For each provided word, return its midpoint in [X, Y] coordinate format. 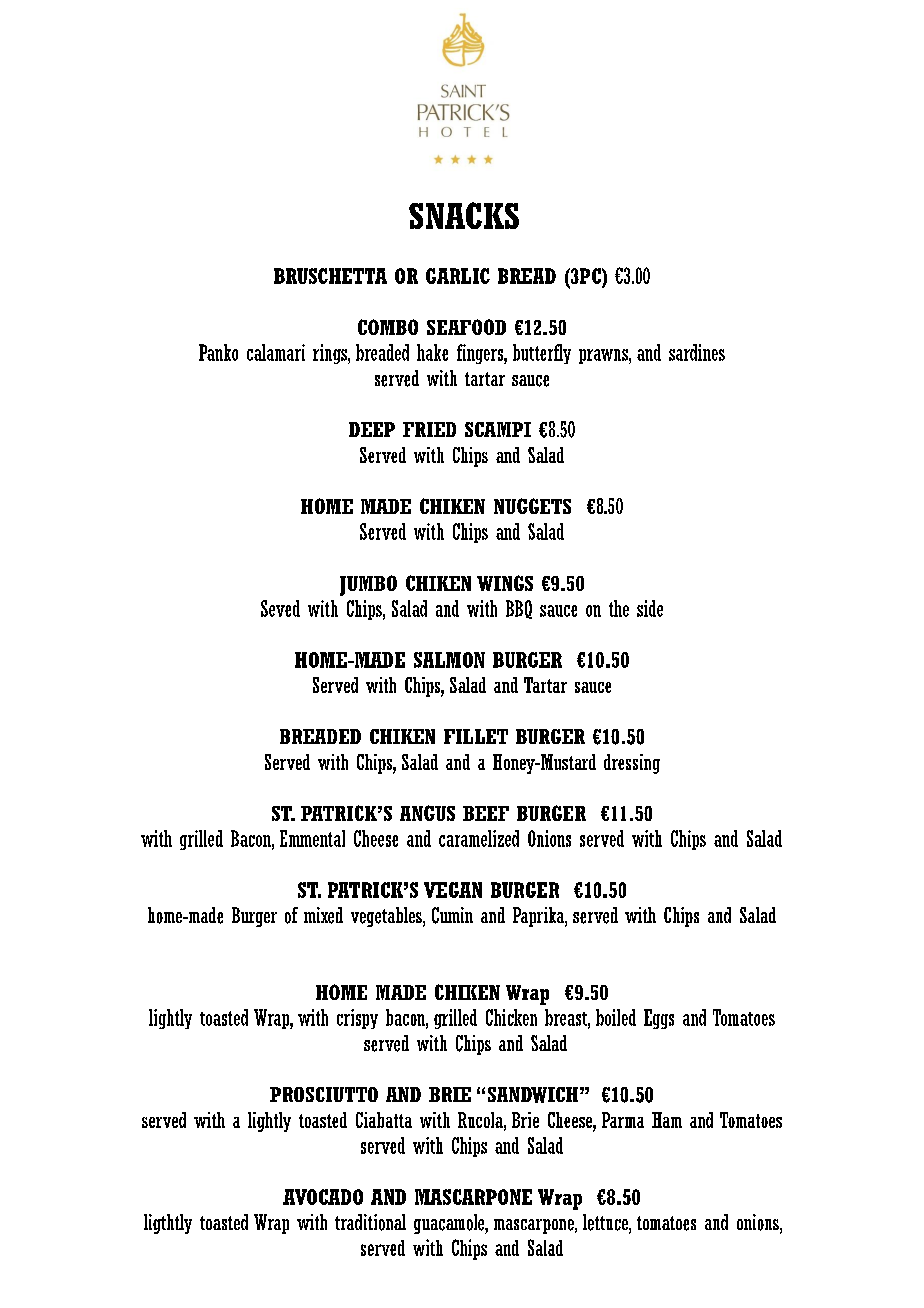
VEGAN [453, 890]
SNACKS [464, 215]
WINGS [505, 583]
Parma [623, 1120]
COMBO [388, 327]
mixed [323, 915]
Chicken [511, 1017]
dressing [632, 764]
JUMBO [368, 585]
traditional [370, 1222]
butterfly [542, 354]
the [619, 608]
